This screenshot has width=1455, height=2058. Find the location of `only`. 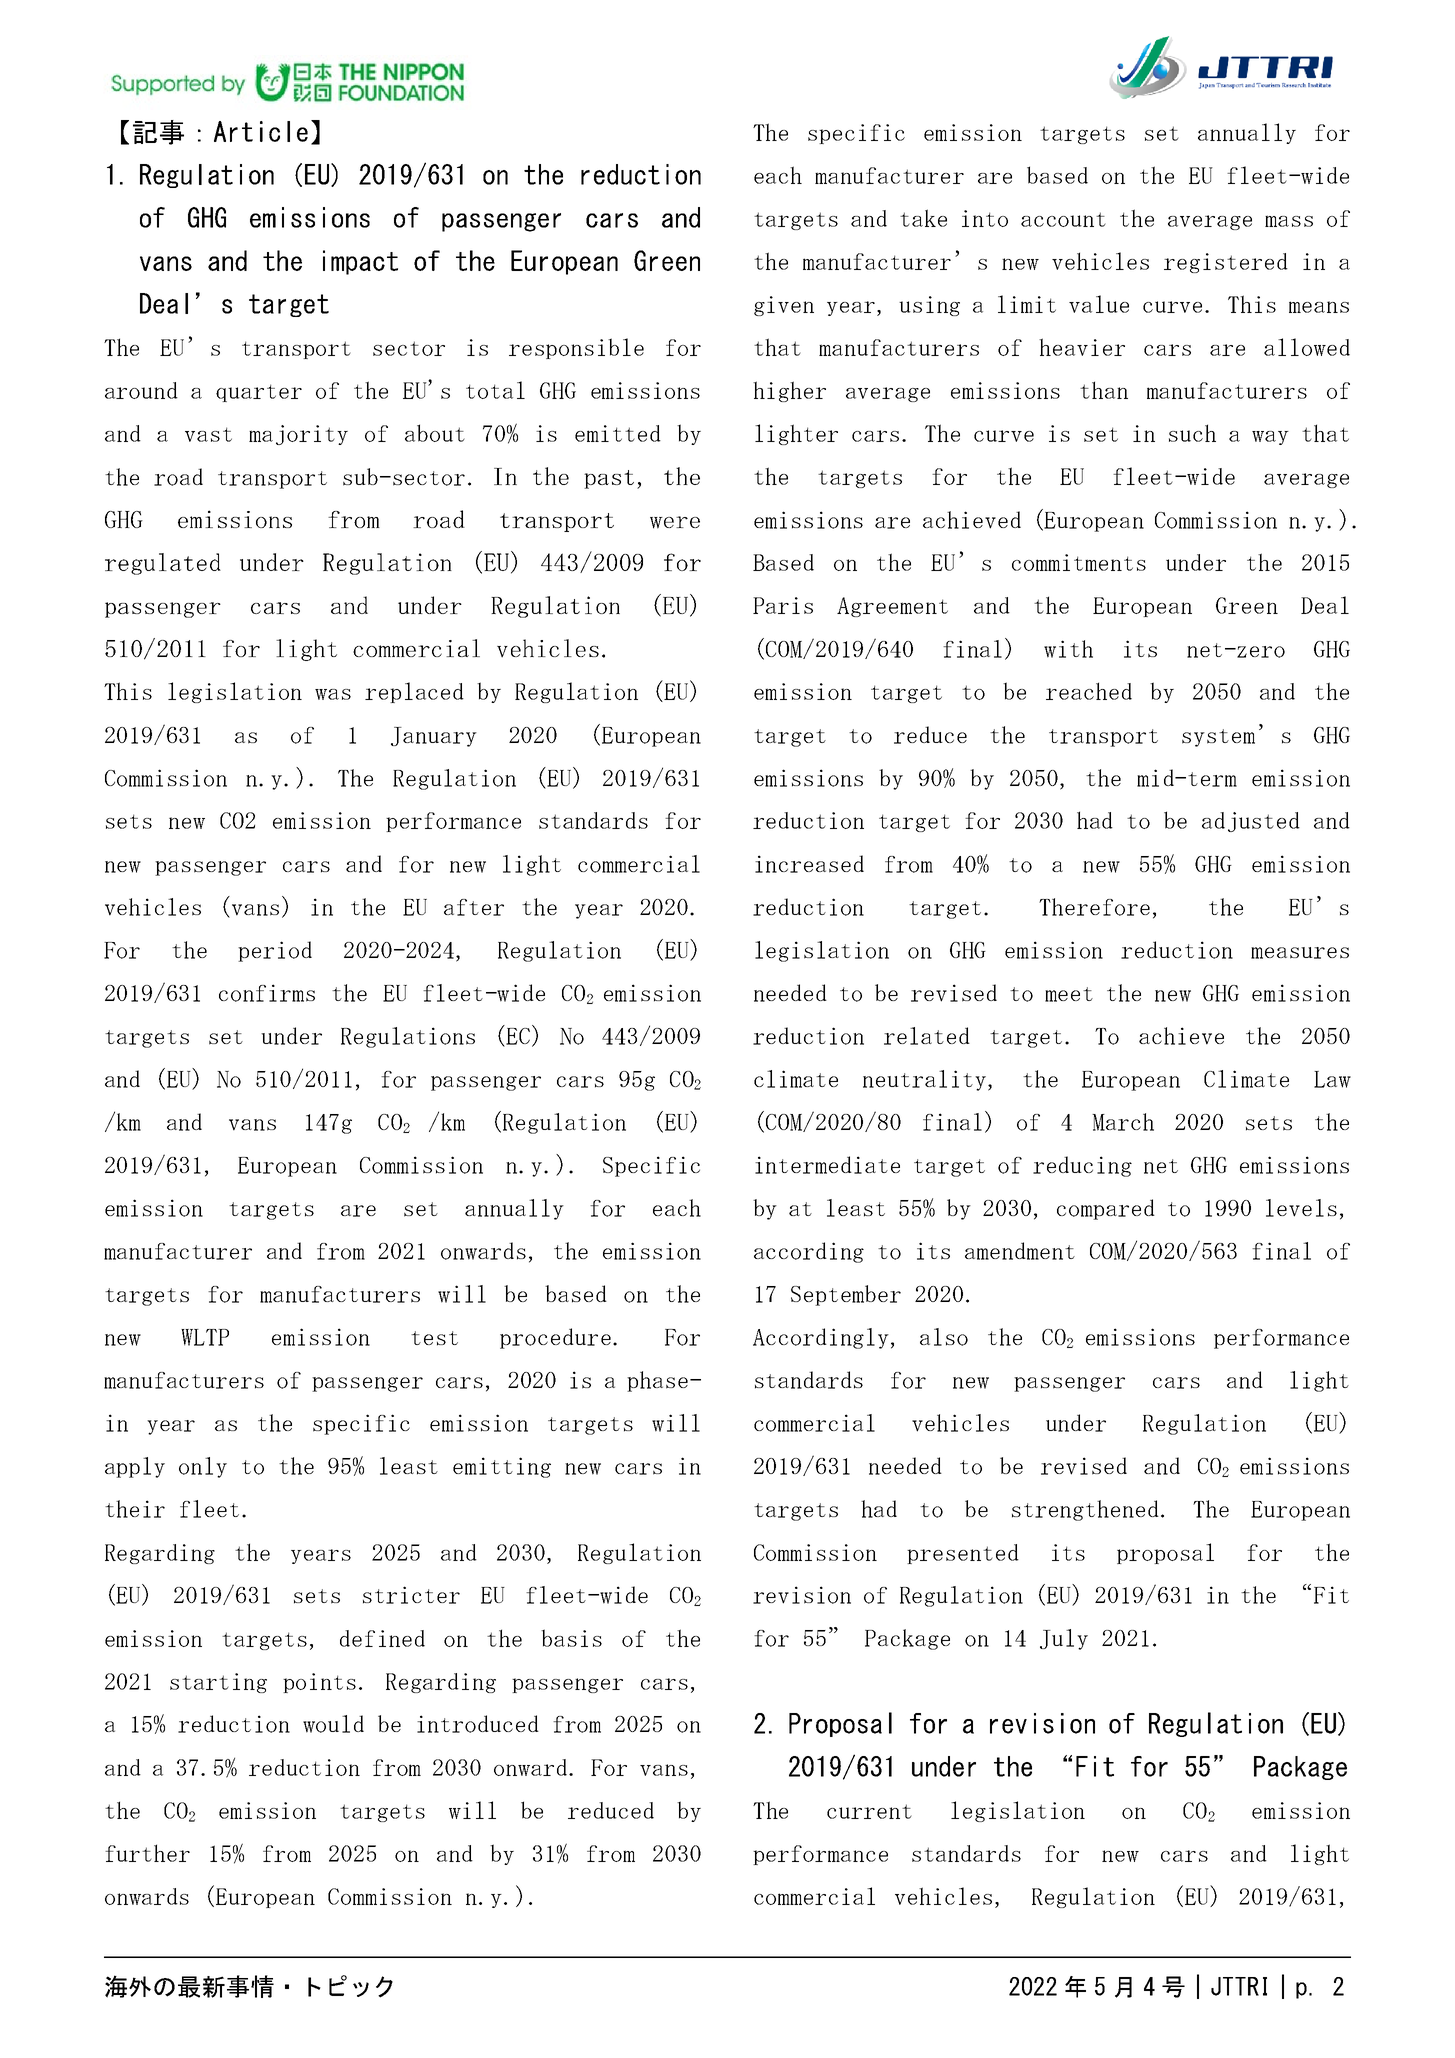

only is located at coordinates (203, 1467).
